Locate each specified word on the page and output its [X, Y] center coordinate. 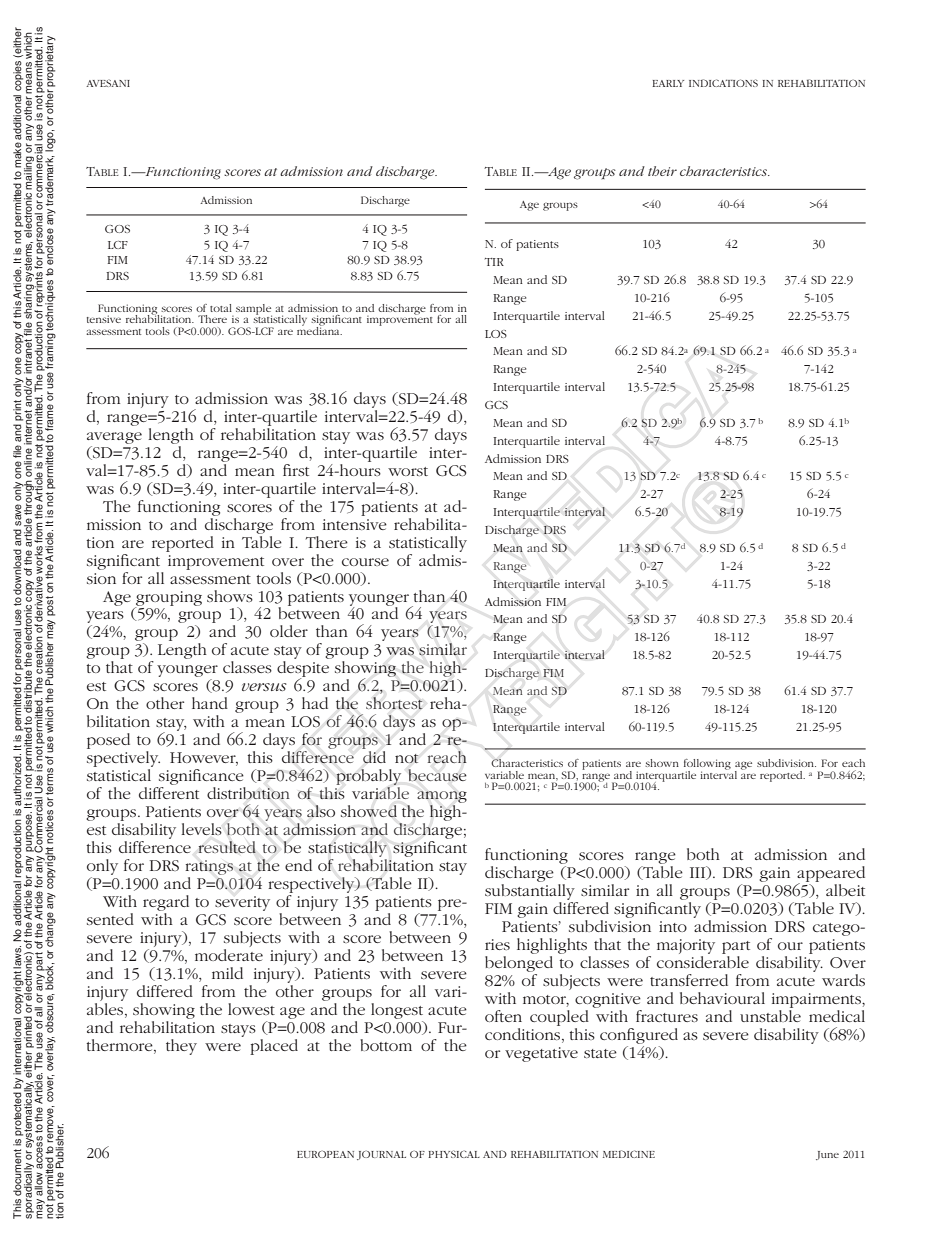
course [365, 562]
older [289, 631]
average [114, 438]
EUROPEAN [325, 1154]
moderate [229, 953]
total [221, 308]
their [662, 171]
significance [201, 777]
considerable [703, 962]
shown [662, 763]
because [437, 775]
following [707, 765]
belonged [519, 965]
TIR [494, 262]
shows [230, 596]
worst [408, 471]
